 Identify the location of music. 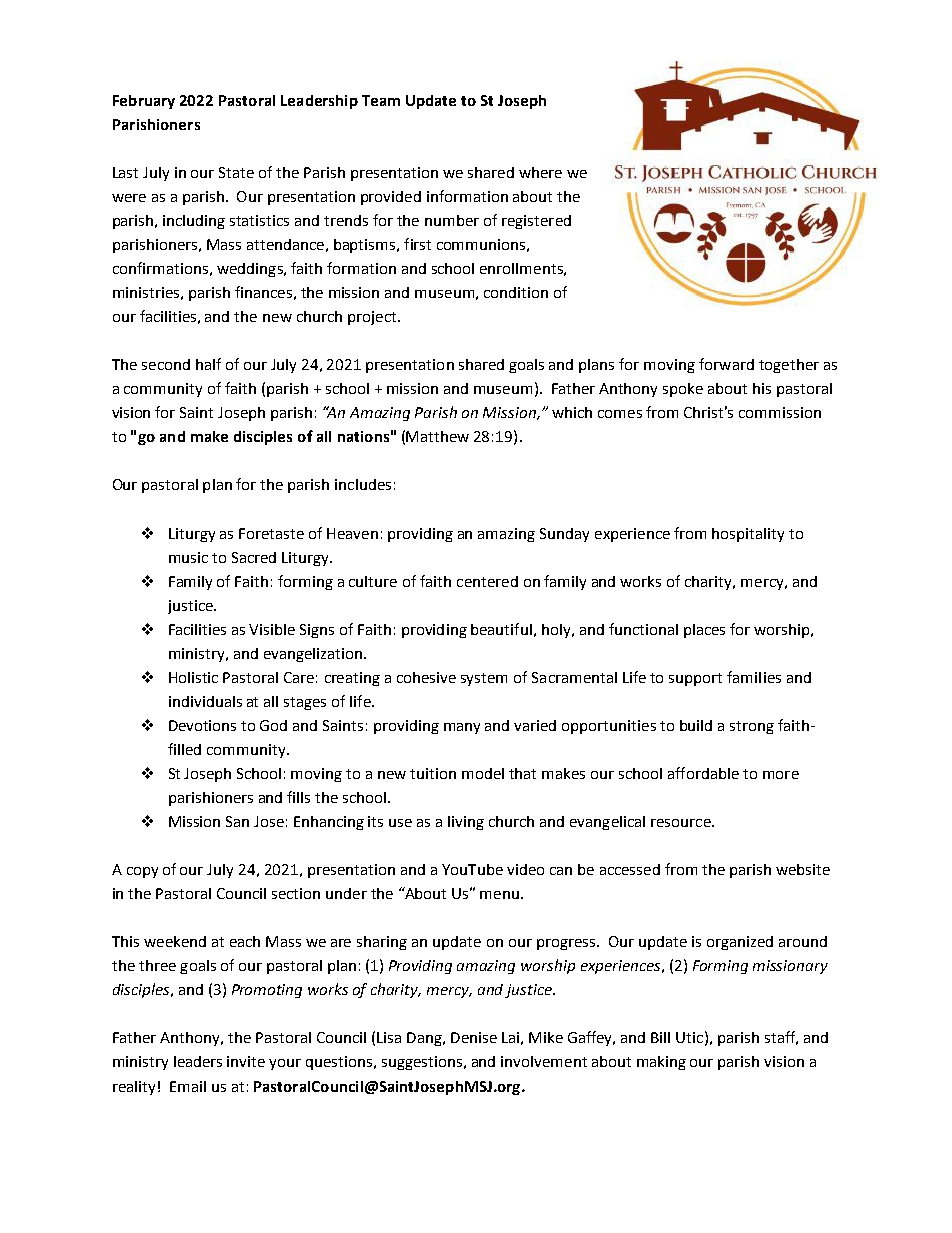
(188, 557).
